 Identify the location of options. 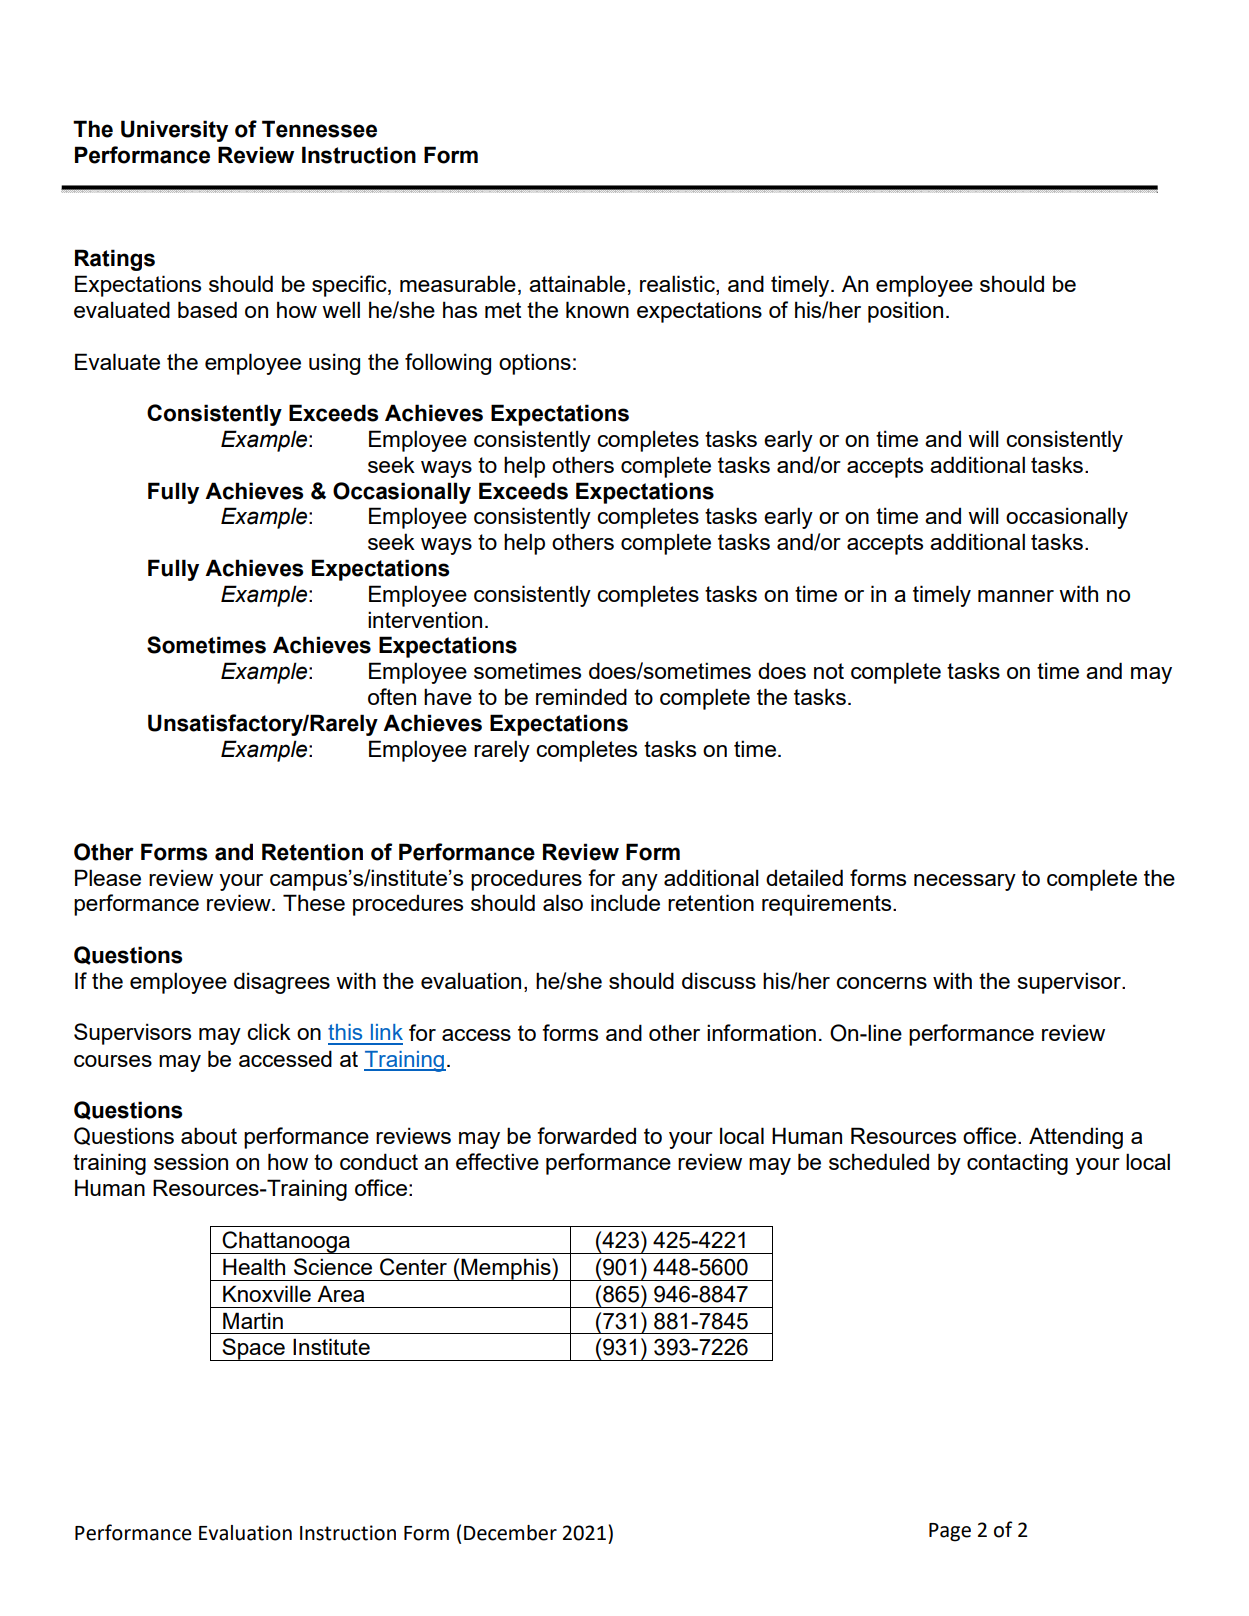
(535, 364).
